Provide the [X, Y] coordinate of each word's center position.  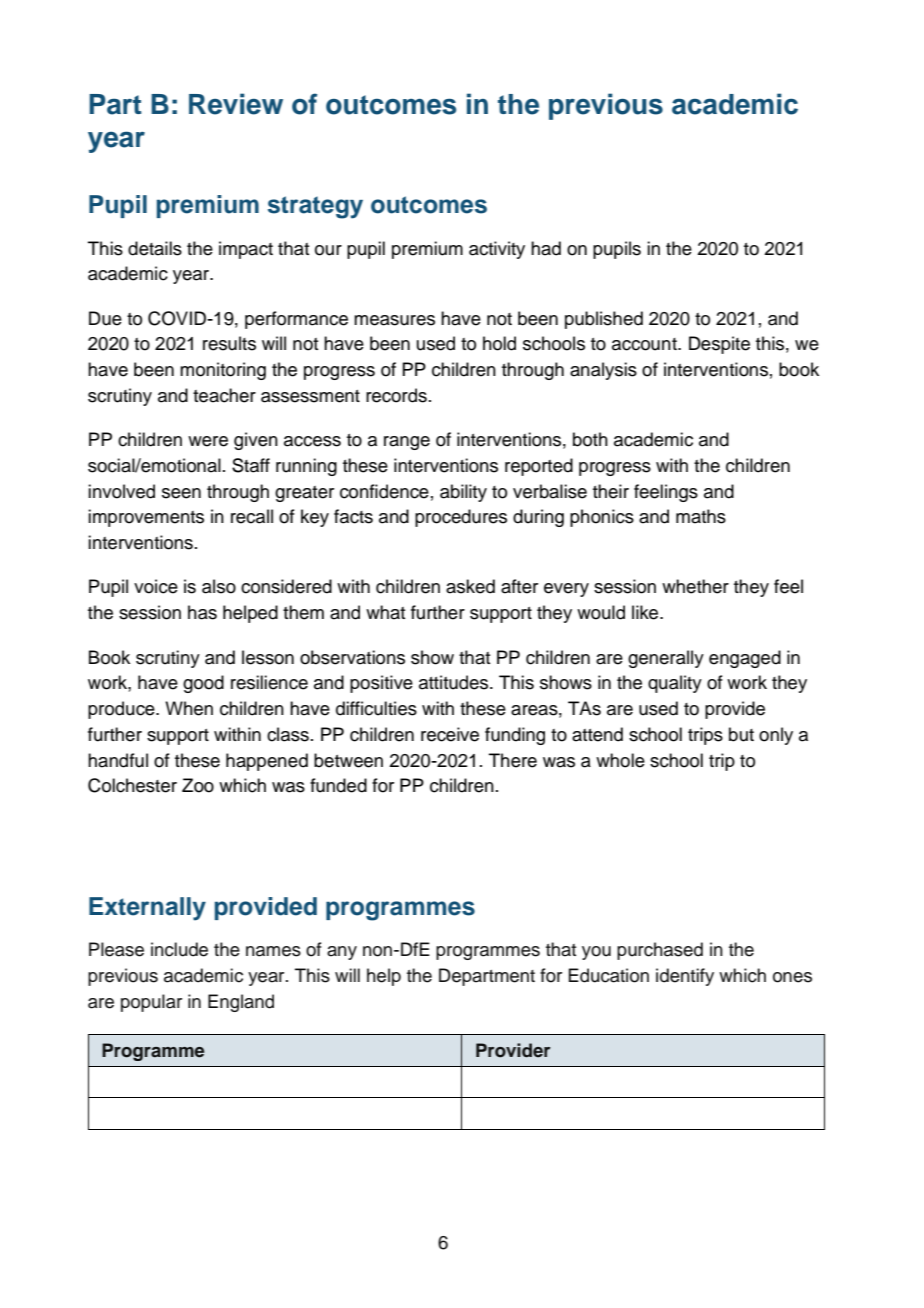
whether [695, 586]
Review [236, 104]
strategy [315, 207]
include [179, 949]
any [342, 953]
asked [470, 586]
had [546, 248]
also [219, 586]
